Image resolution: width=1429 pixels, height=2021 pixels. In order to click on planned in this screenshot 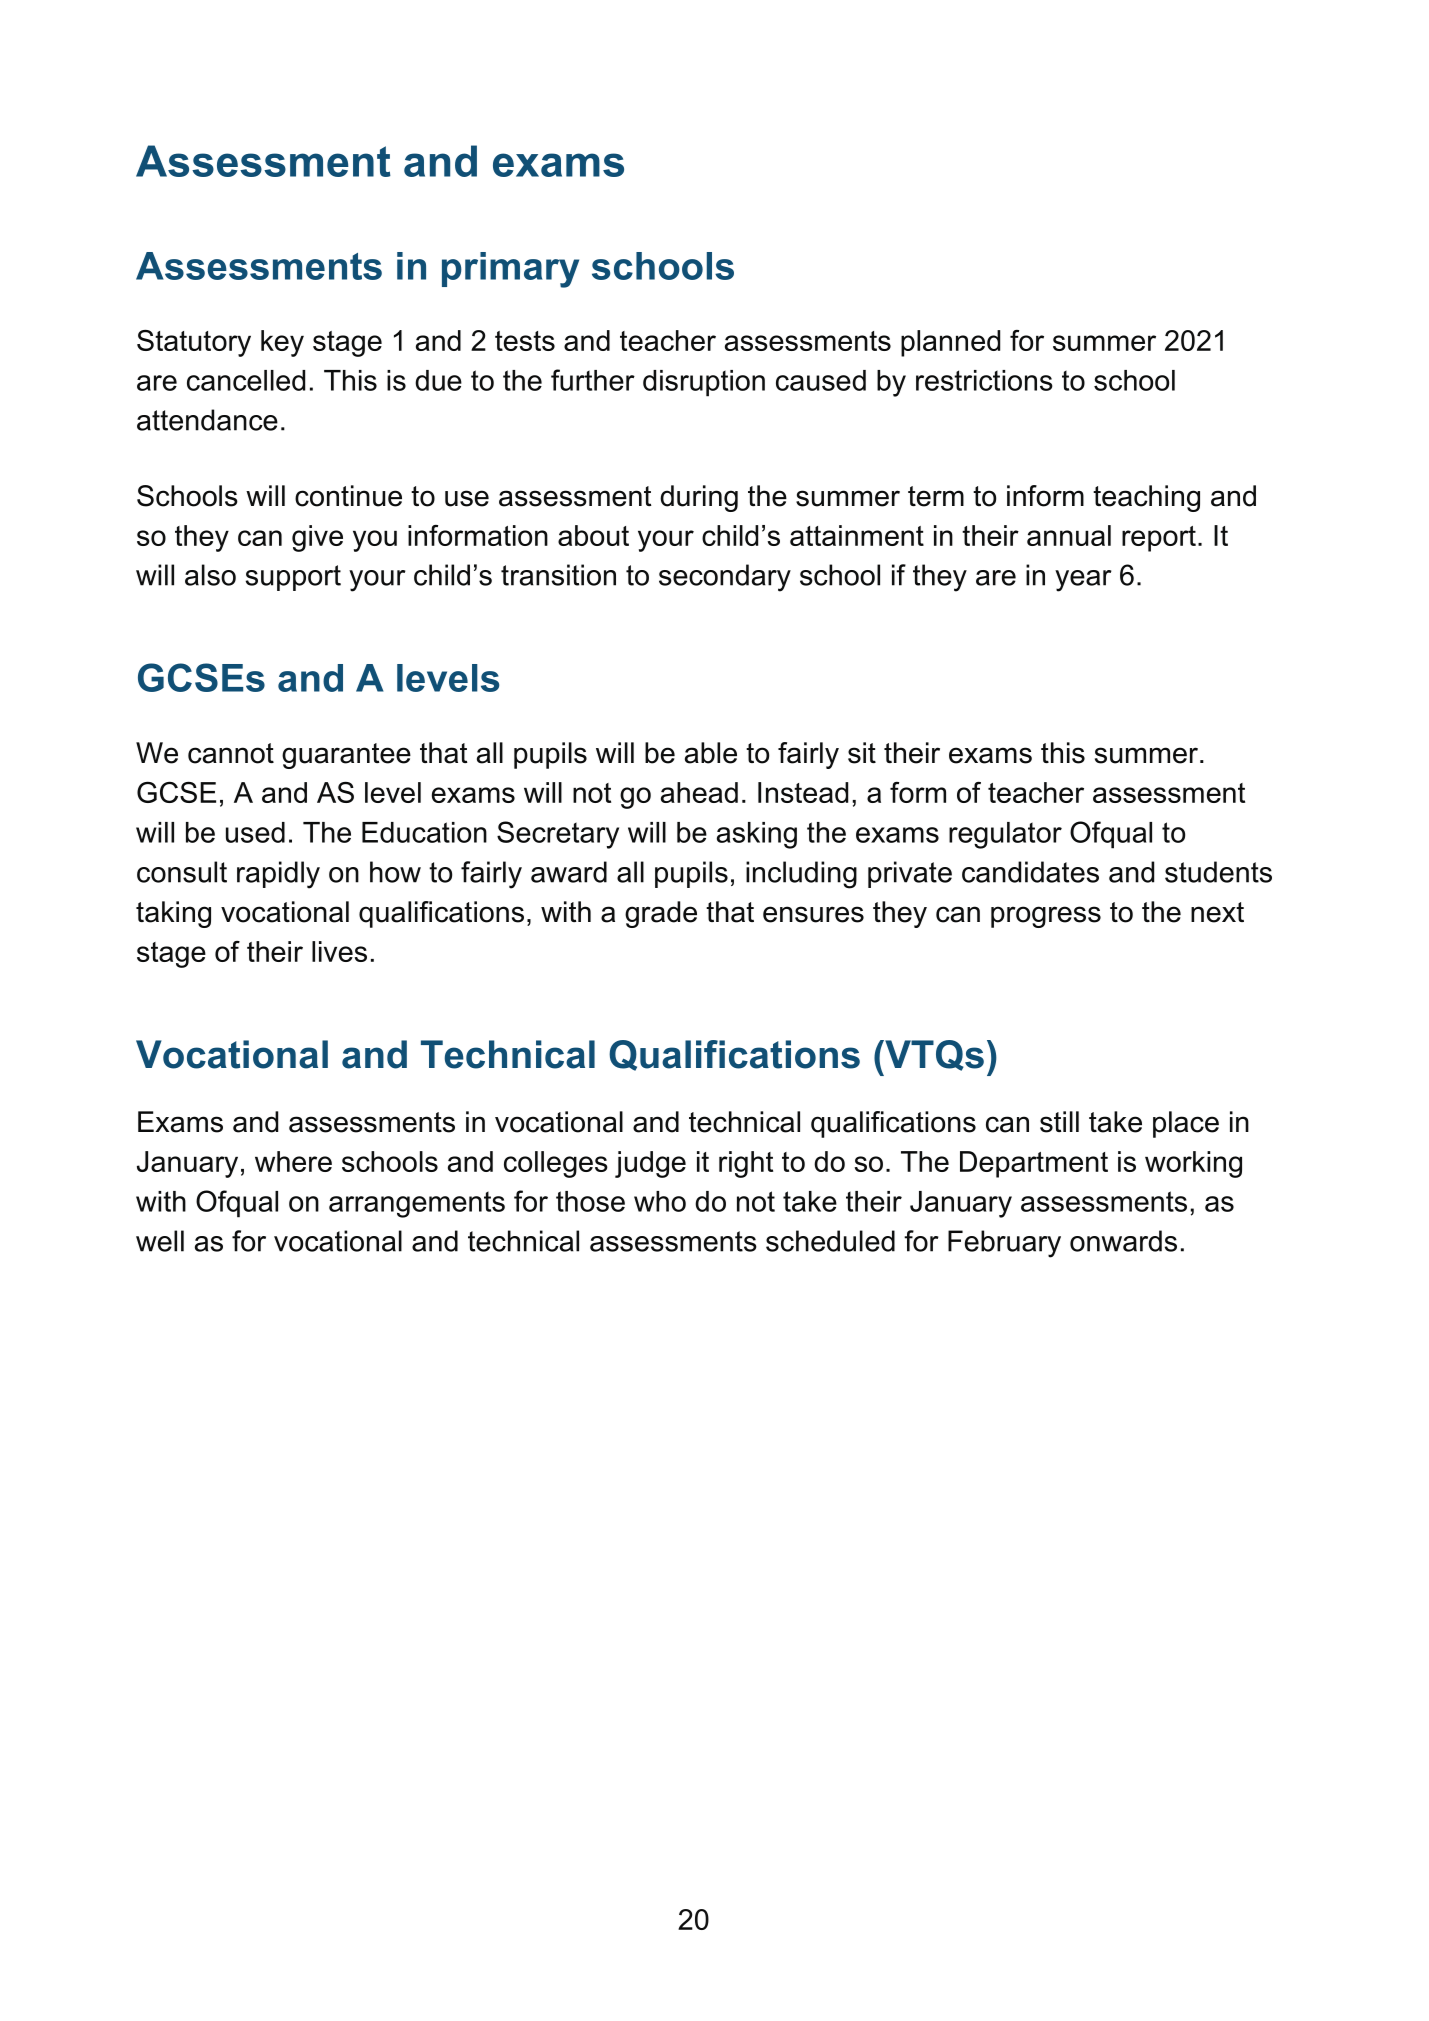, I will do `click(950, 343)`.
